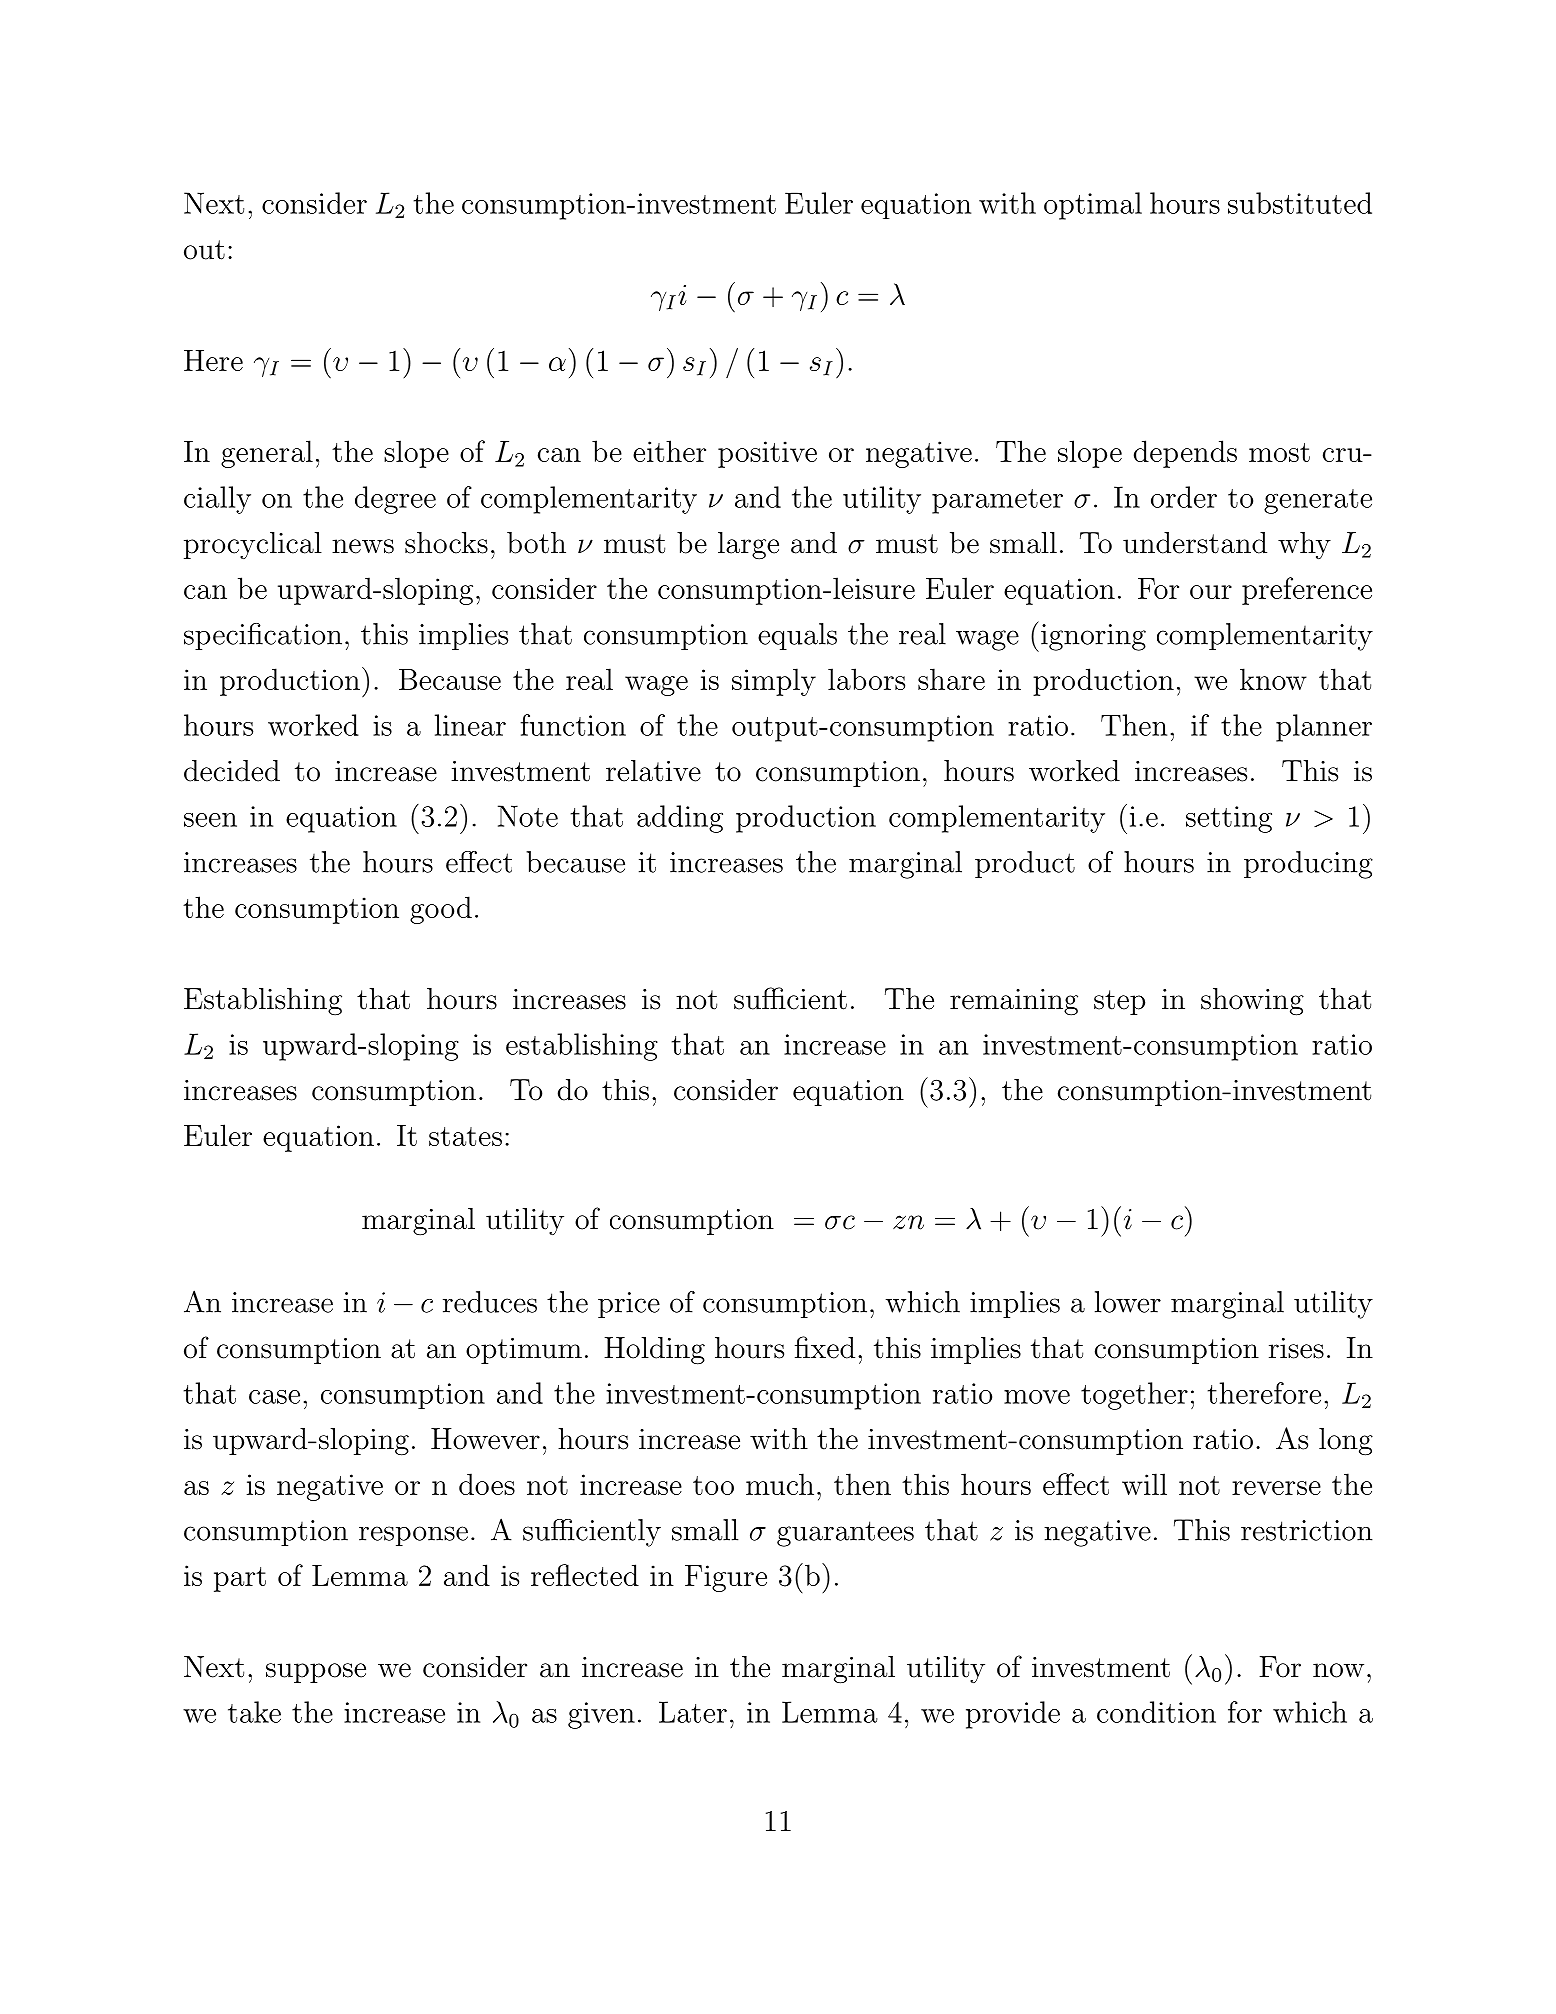 The width and height of the screenshot is (1556, 2014). Describe the element at coordinates (767, 454) in the screenshot. I see `positive` at that location.
